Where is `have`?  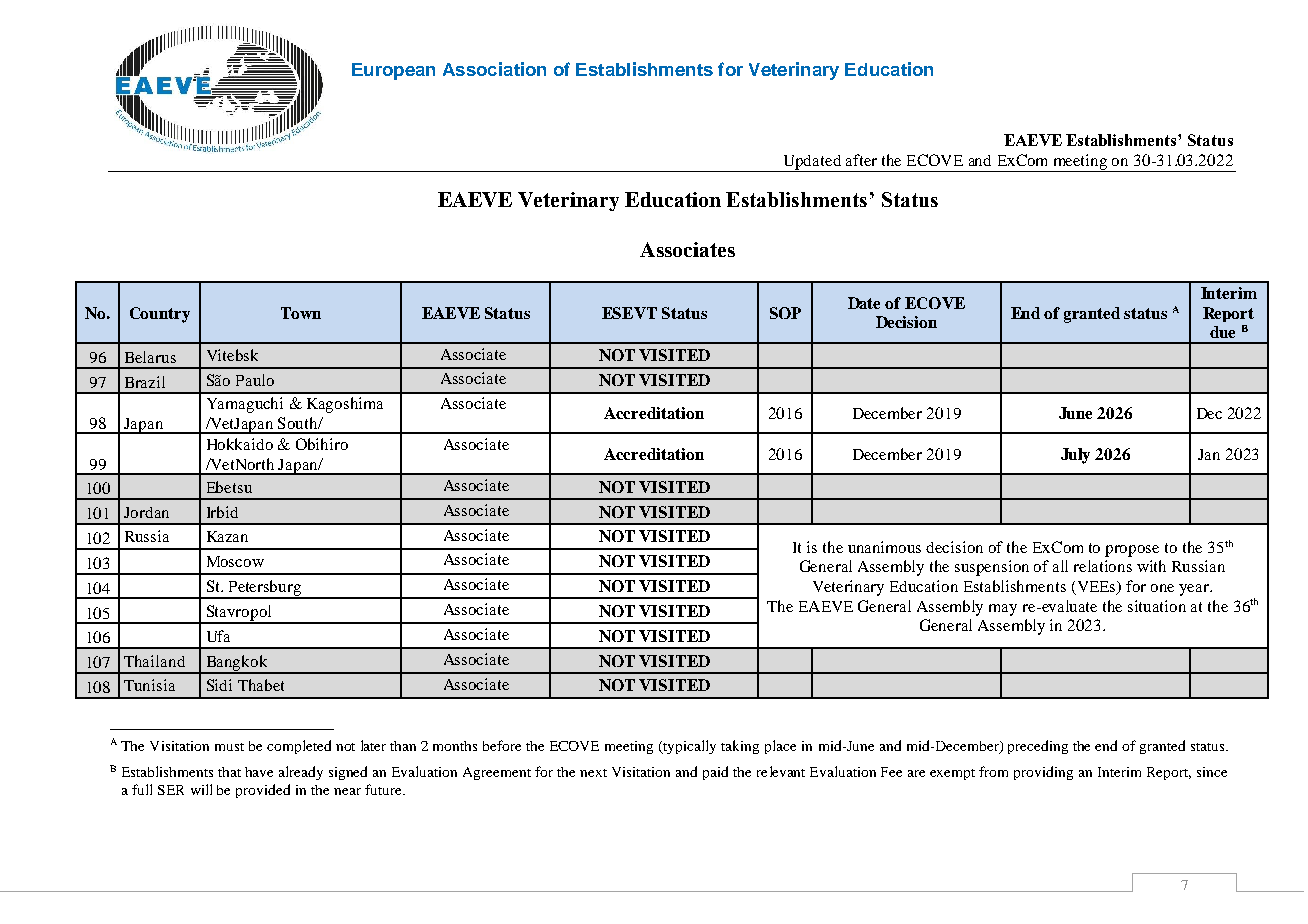 have is located at coordinates (259, 772).
